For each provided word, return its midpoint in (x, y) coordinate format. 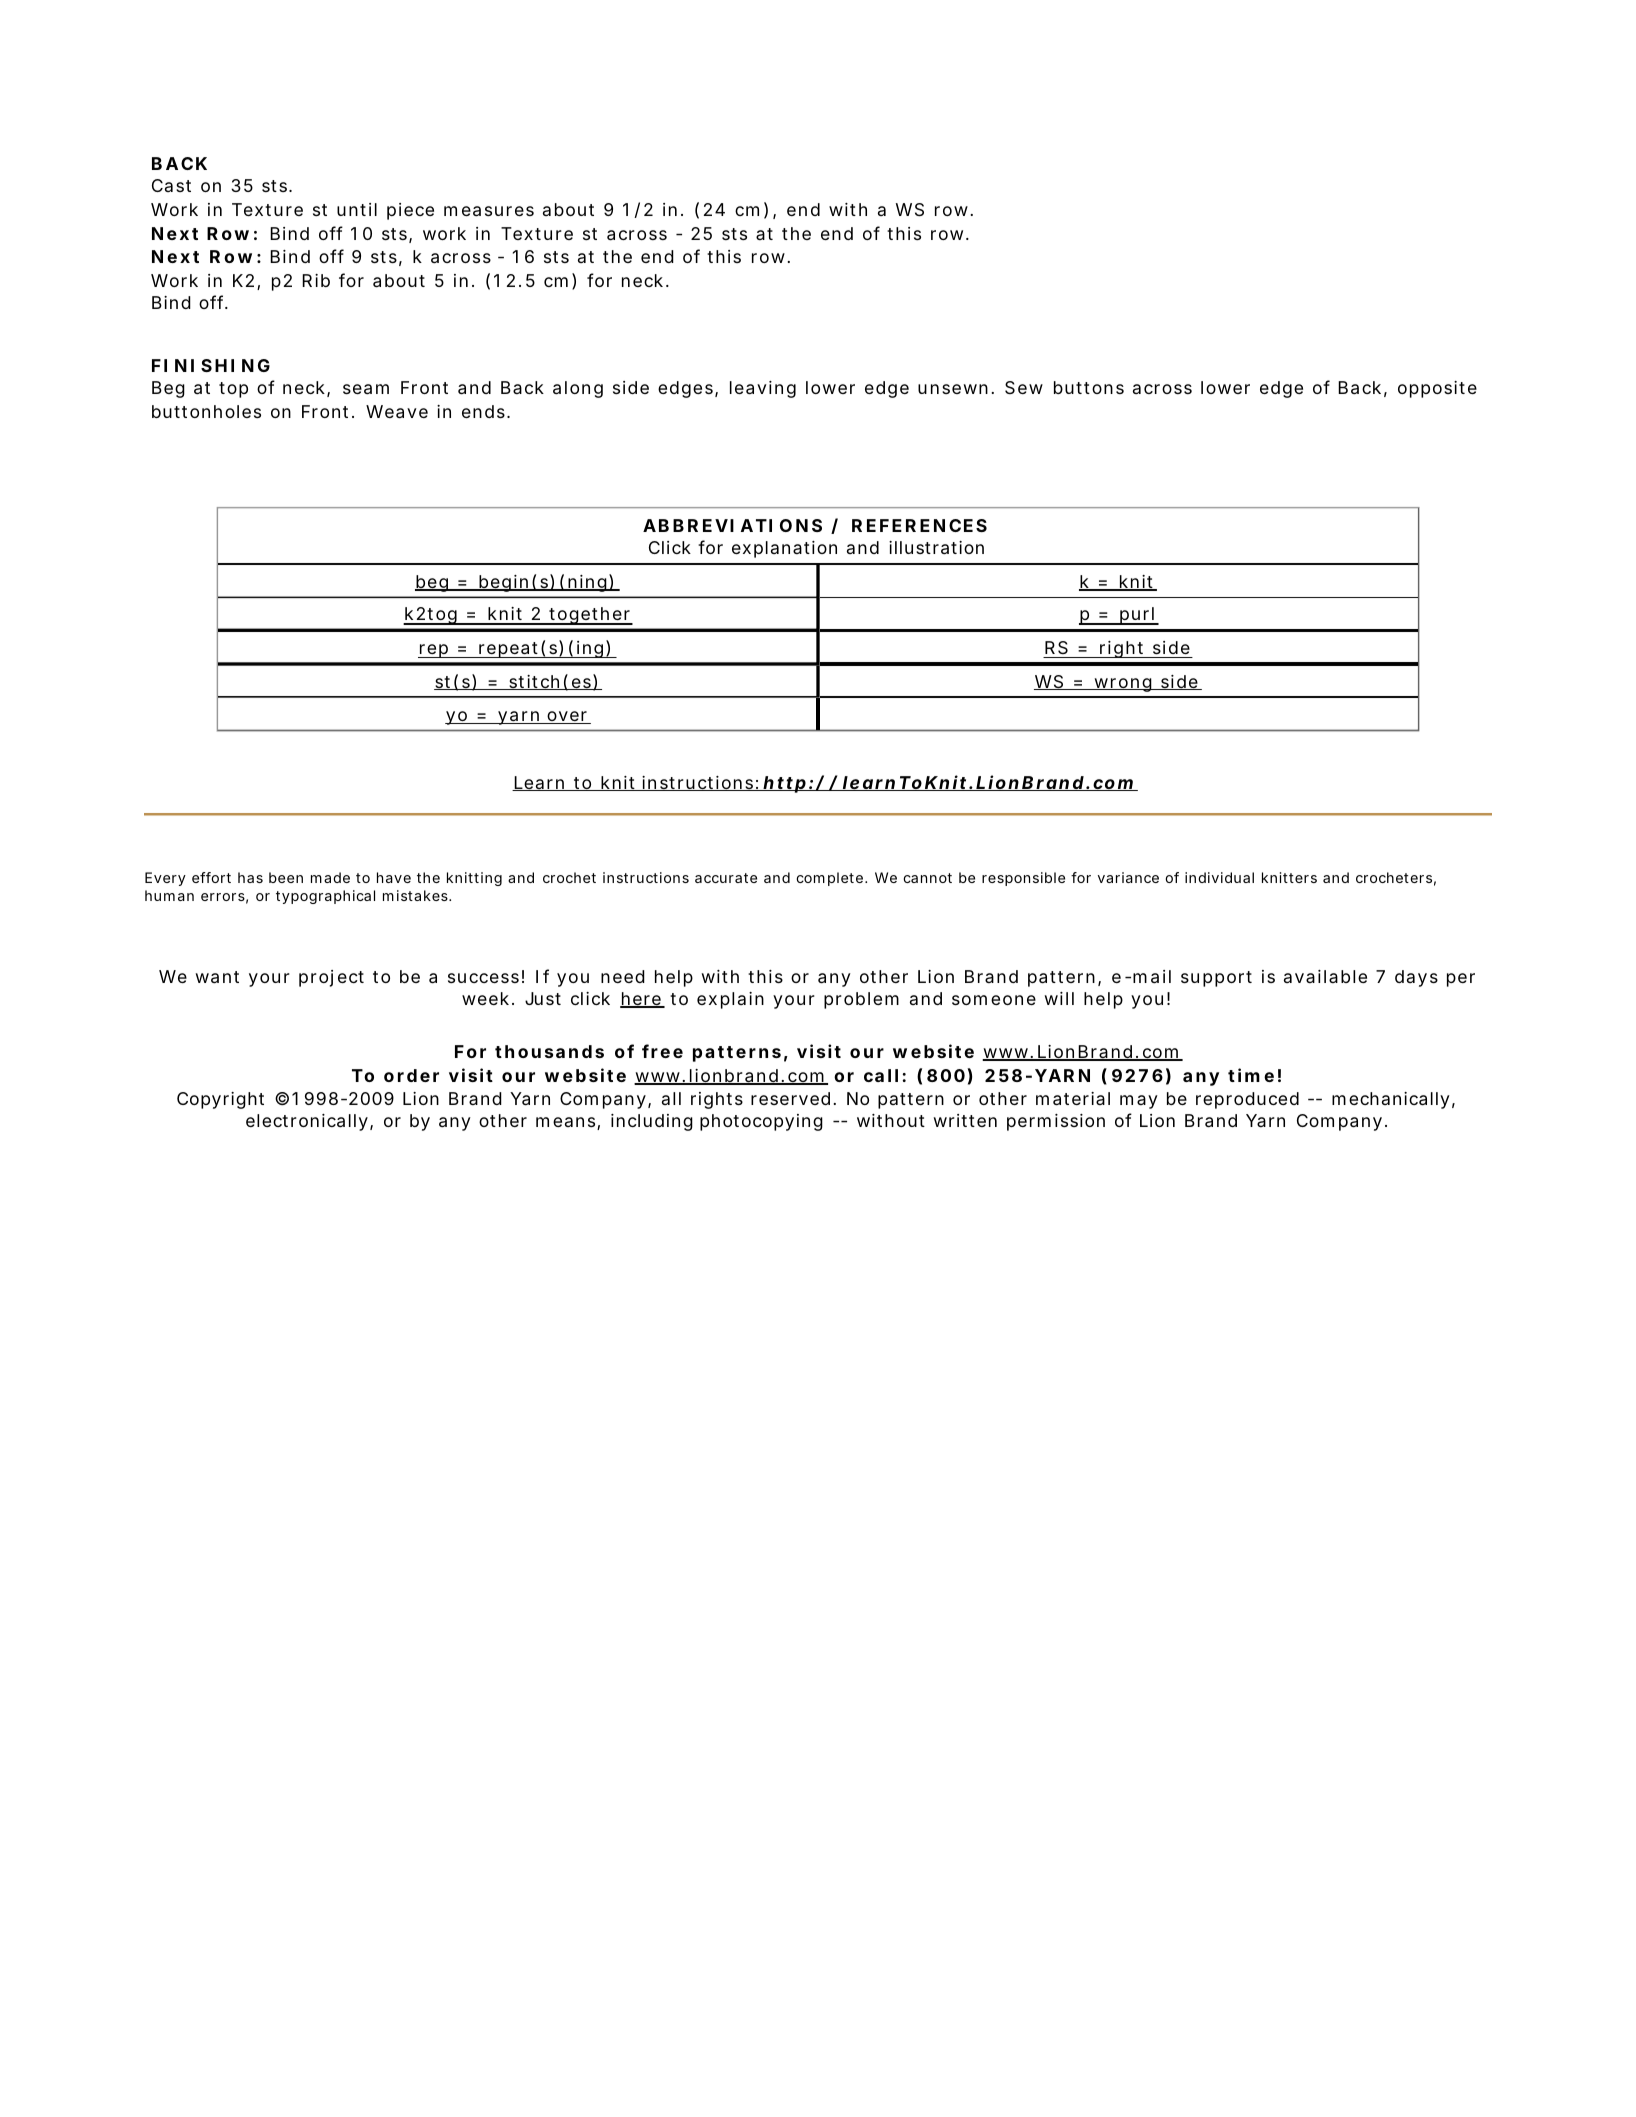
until (357, 209)
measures (489, 211)
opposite (1437, 389)
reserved (790, 1098)
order (411, 1075)
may (1139, 1102)
